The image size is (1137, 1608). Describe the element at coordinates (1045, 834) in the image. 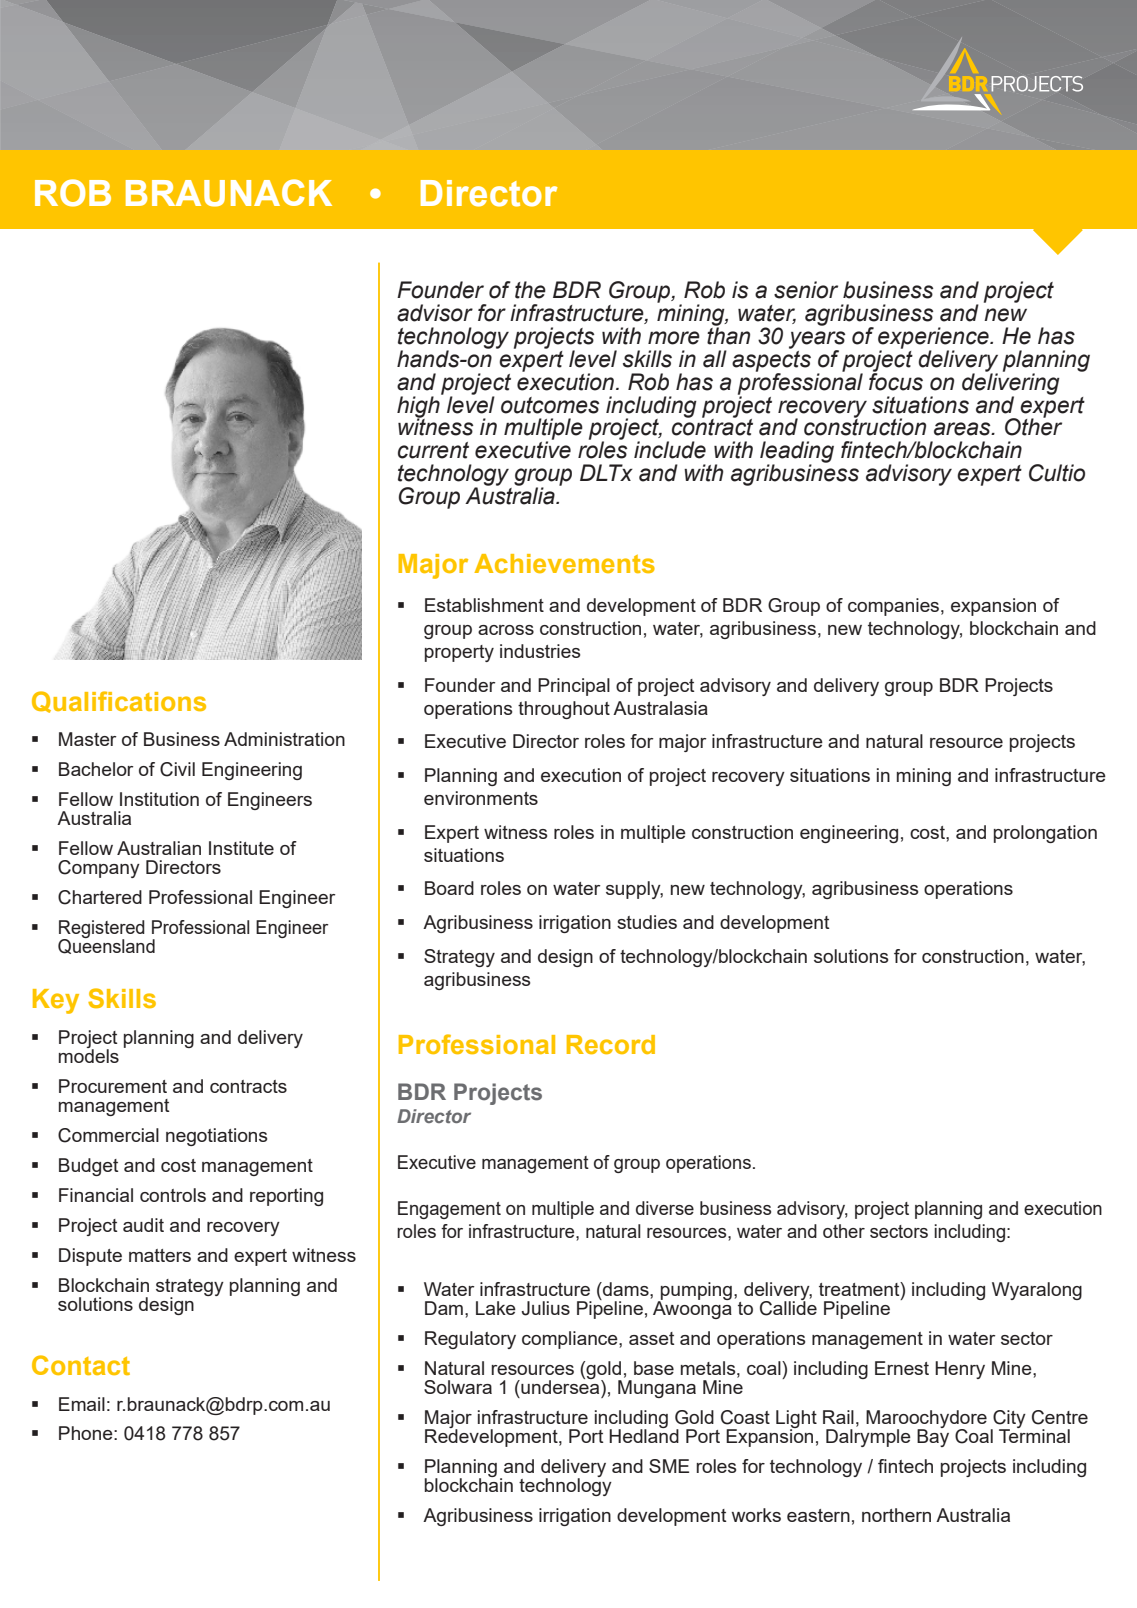

I see `prolongation` at that location.
